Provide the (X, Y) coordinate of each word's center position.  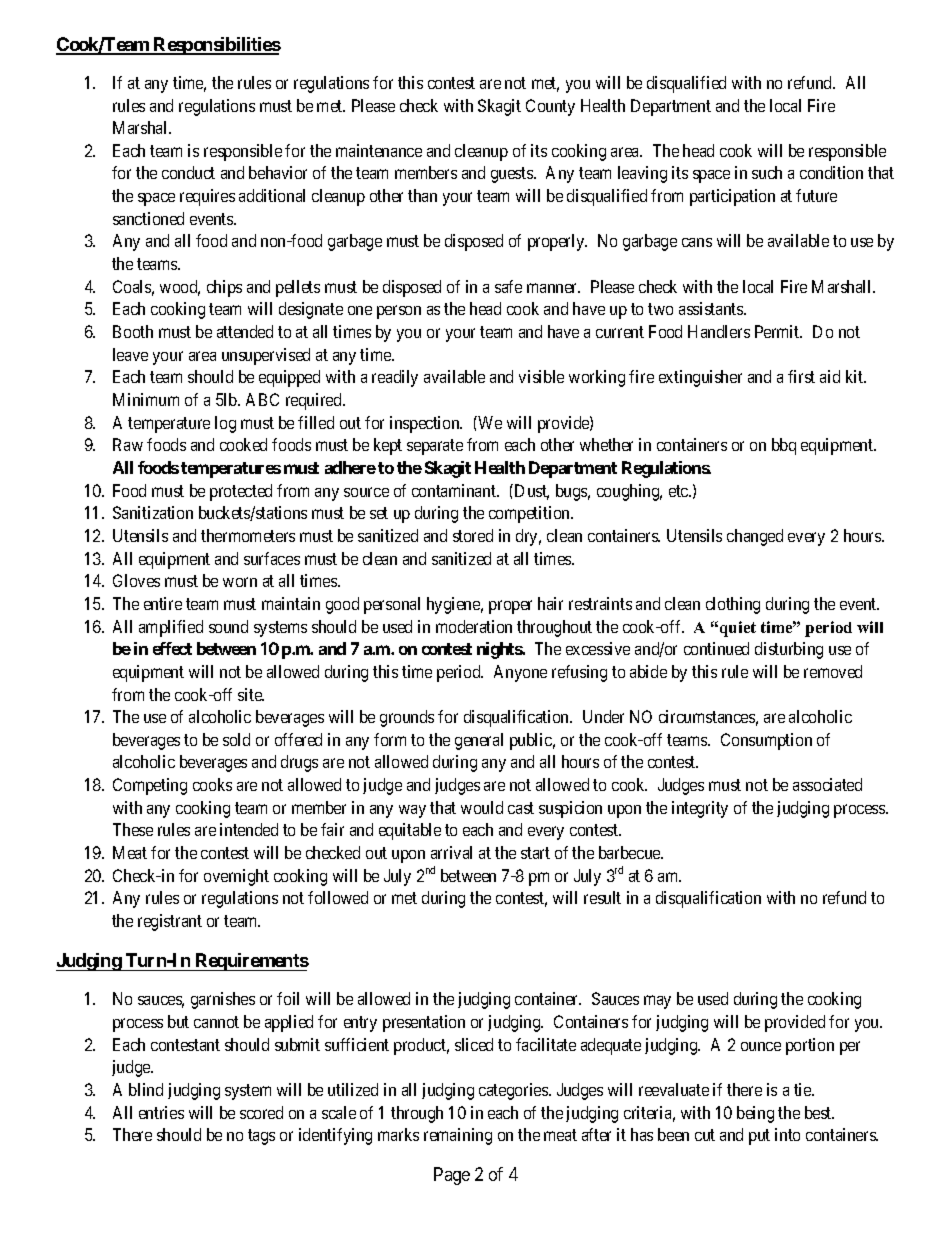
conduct (188, 172)
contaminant (455, 490)
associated (827, 784)
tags (261, 1137)
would (482, 807)
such (767, 172)
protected (241, 492)
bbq (784, 446)
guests (513, 175)
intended (249, 829)
